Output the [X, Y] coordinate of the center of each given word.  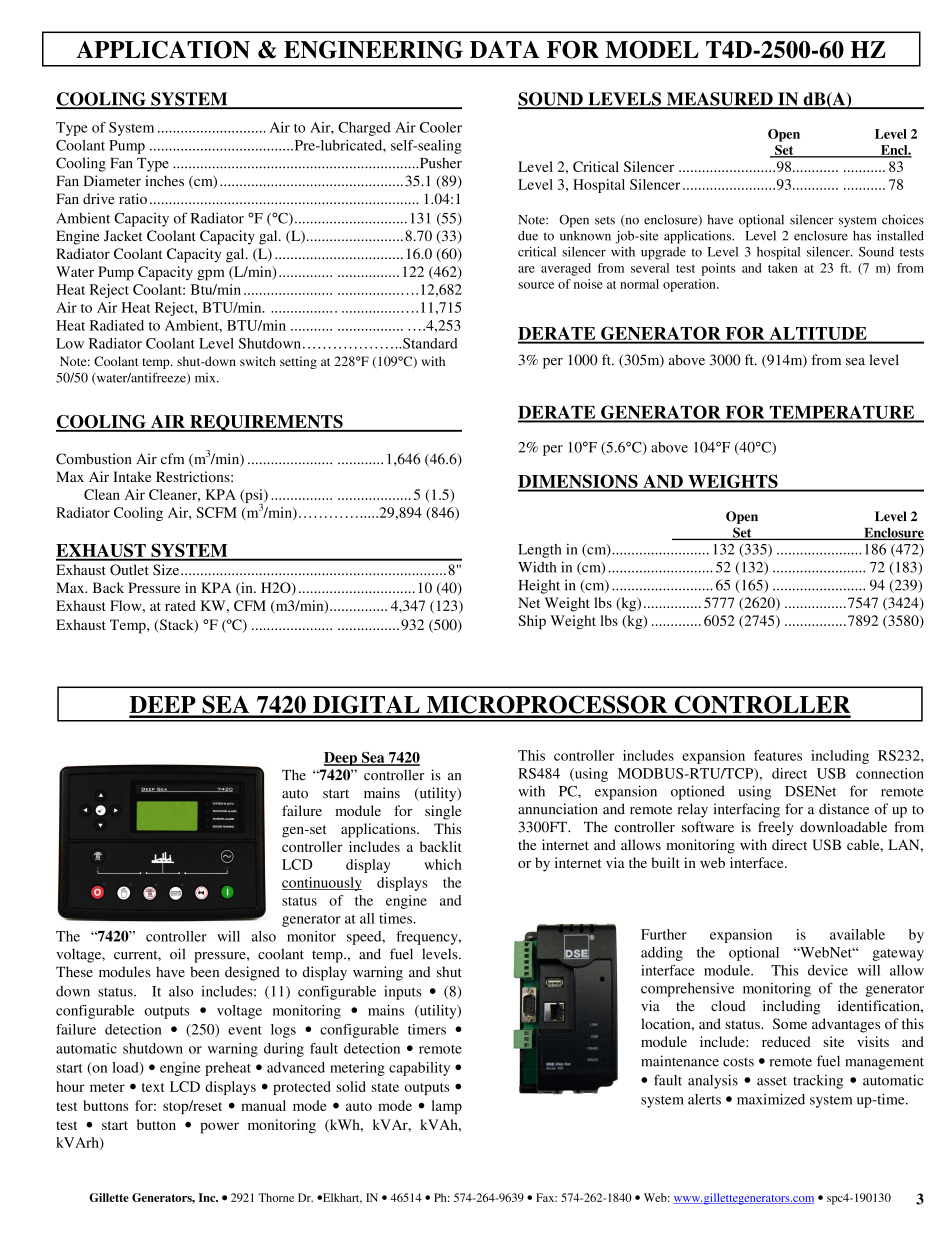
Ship [532, 622]
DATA [505, 49]
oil [177, 954]
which [443, 864]
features [778, 755]
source [536, 285]
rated [180, 605]
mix [206, 378]
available [857, 934]
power [219, 1128]
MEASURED [719, 100]
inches [164, 180]
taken [783, 268]
